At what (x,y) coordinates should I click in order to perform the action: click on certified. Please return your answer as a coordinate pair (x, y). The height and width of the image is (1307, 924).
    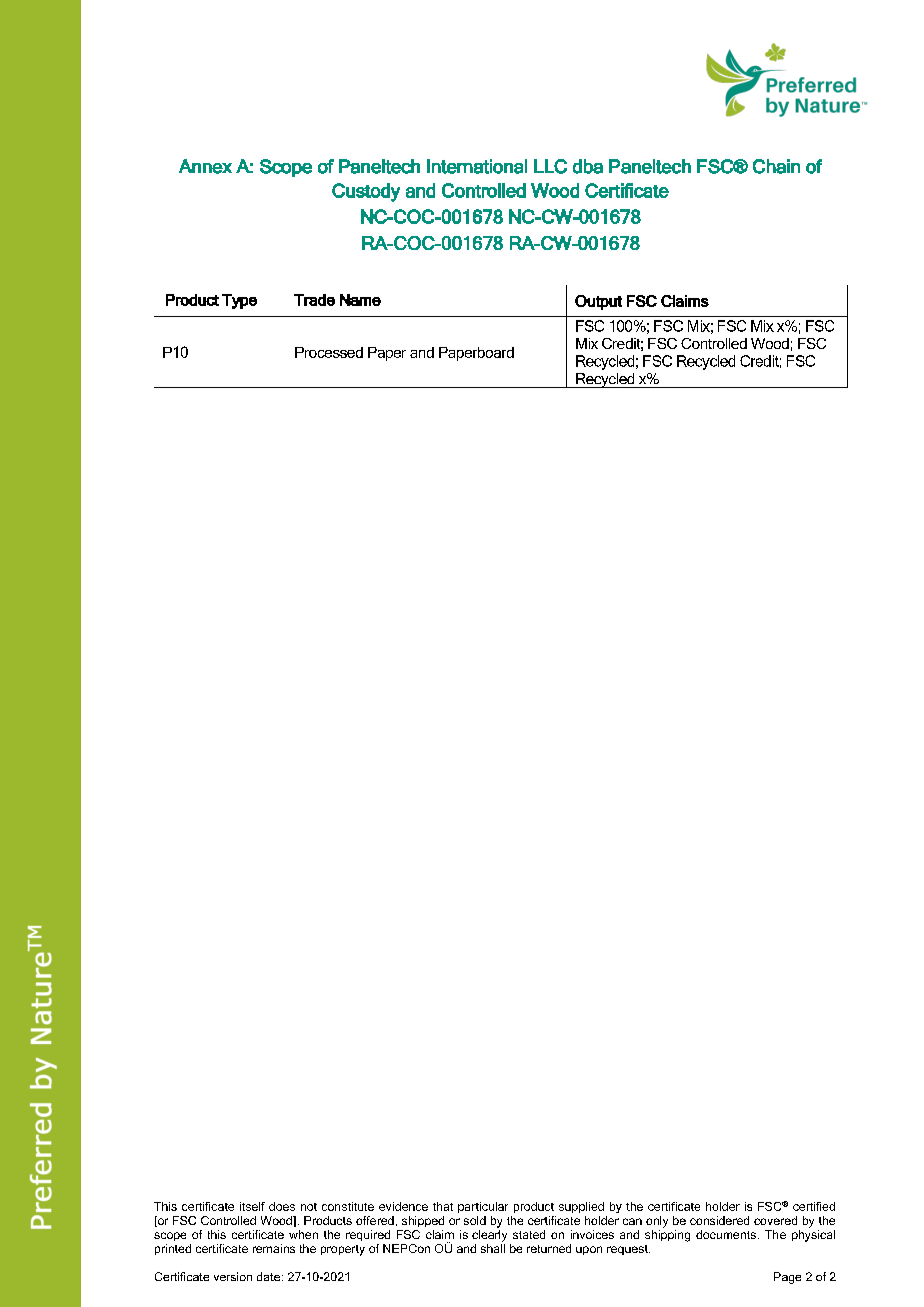
    Looking at the image, I should click on (814, 1206).
